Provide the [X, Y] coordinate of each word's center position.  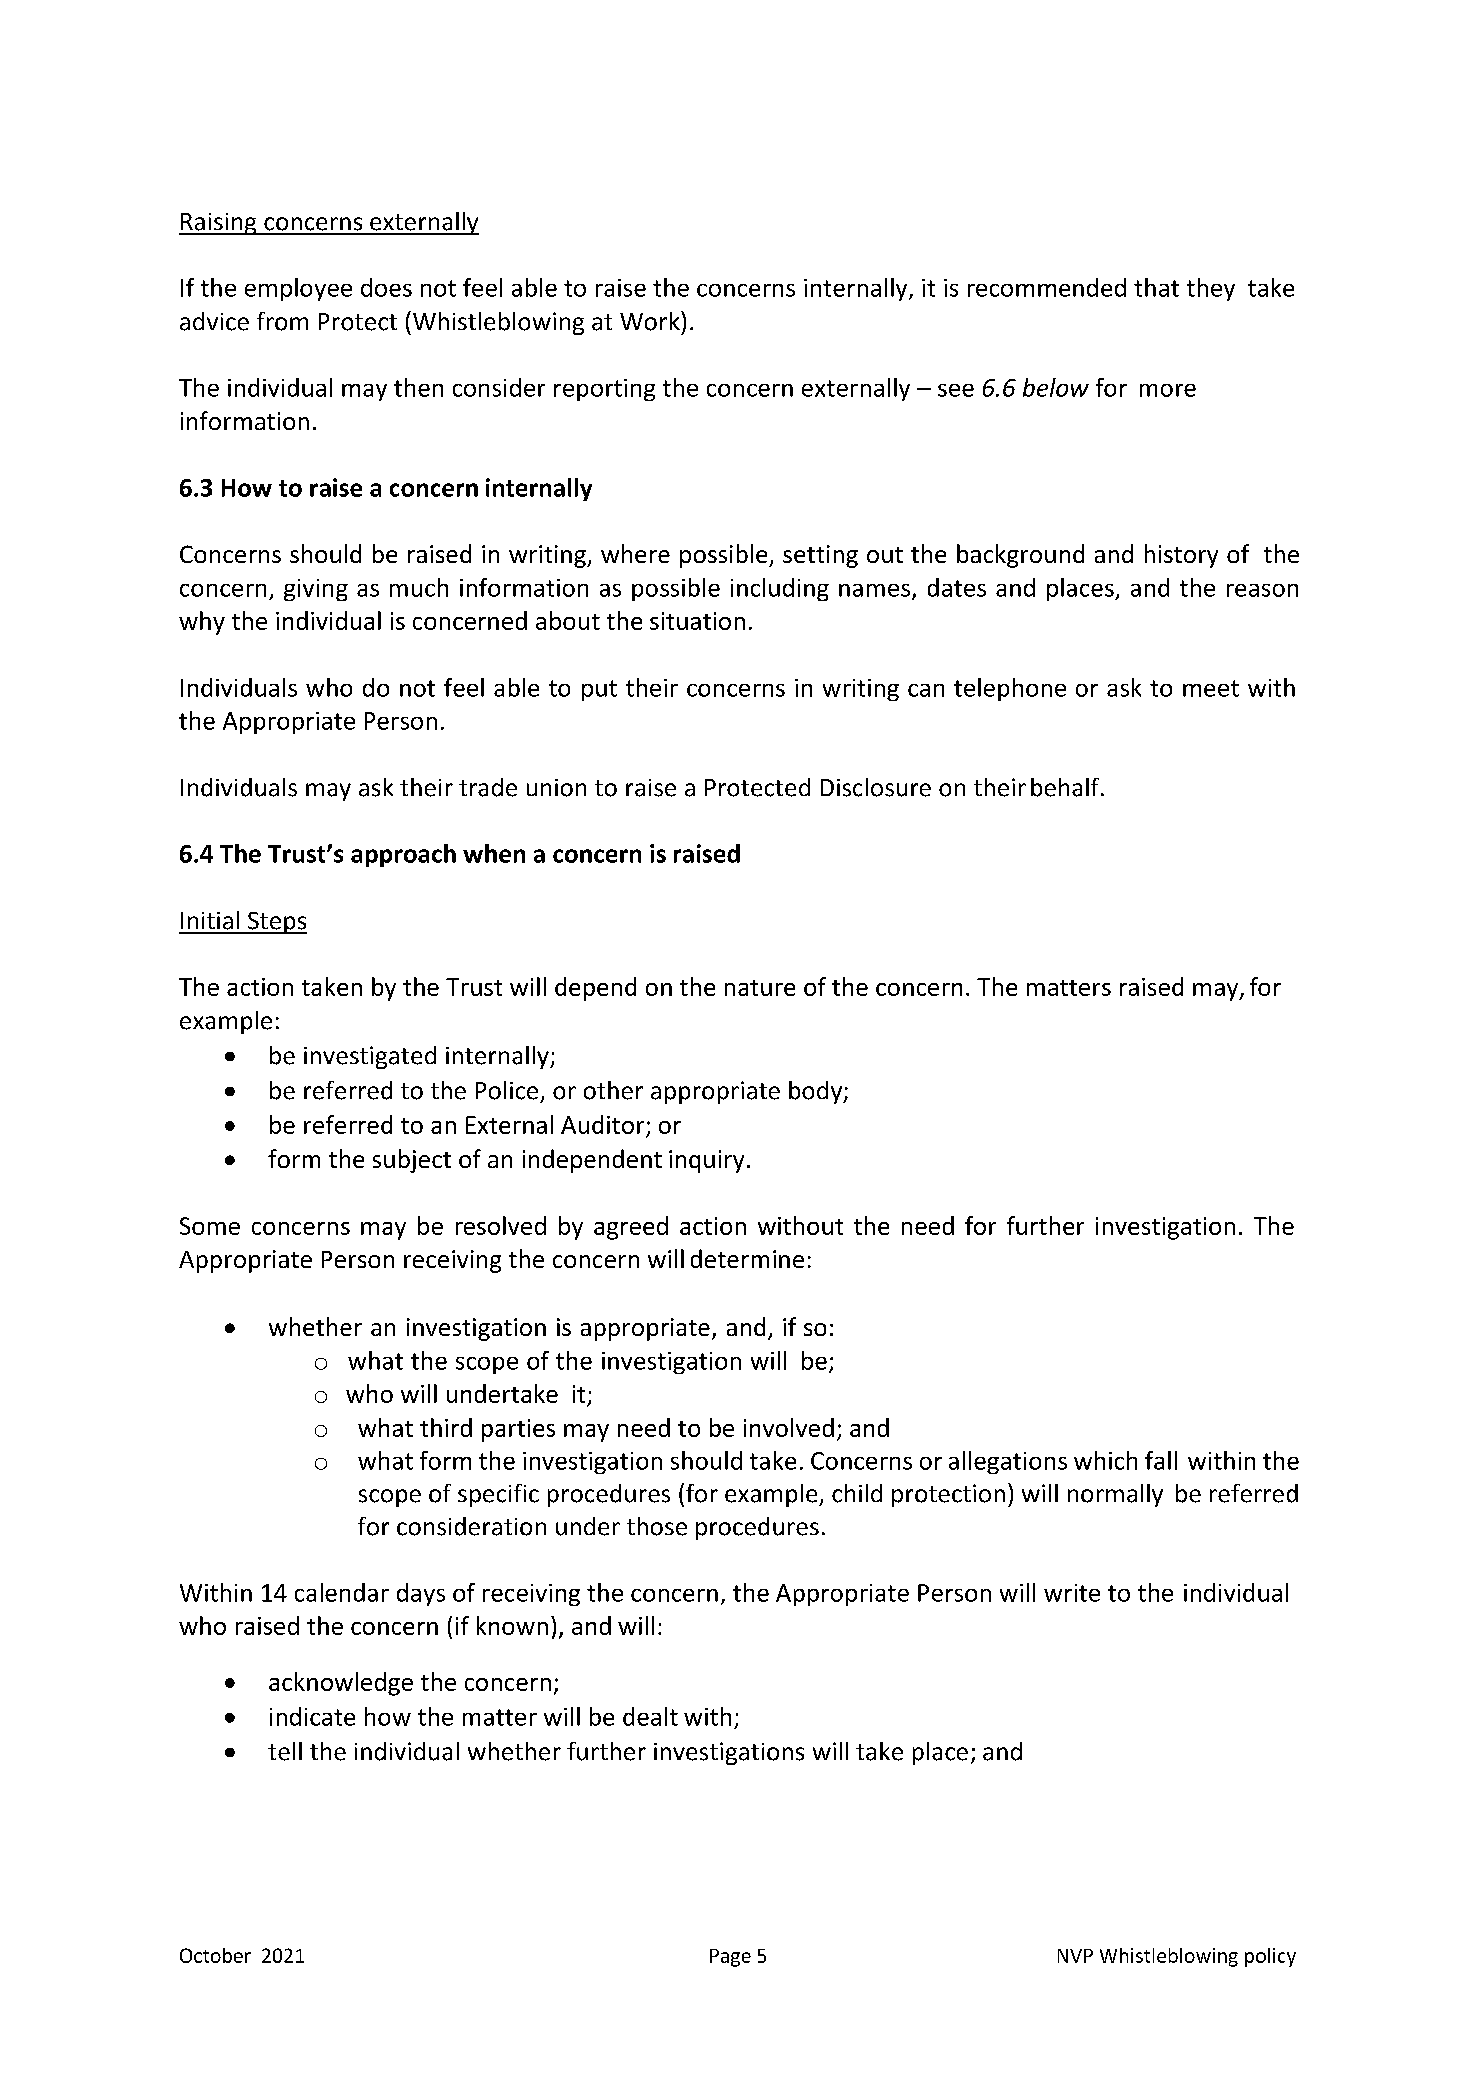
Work [651, 321]
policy [1270, 1957]
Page [730, 1958]
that [1156, 287]
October [215, 1955]
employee [298, 289]
